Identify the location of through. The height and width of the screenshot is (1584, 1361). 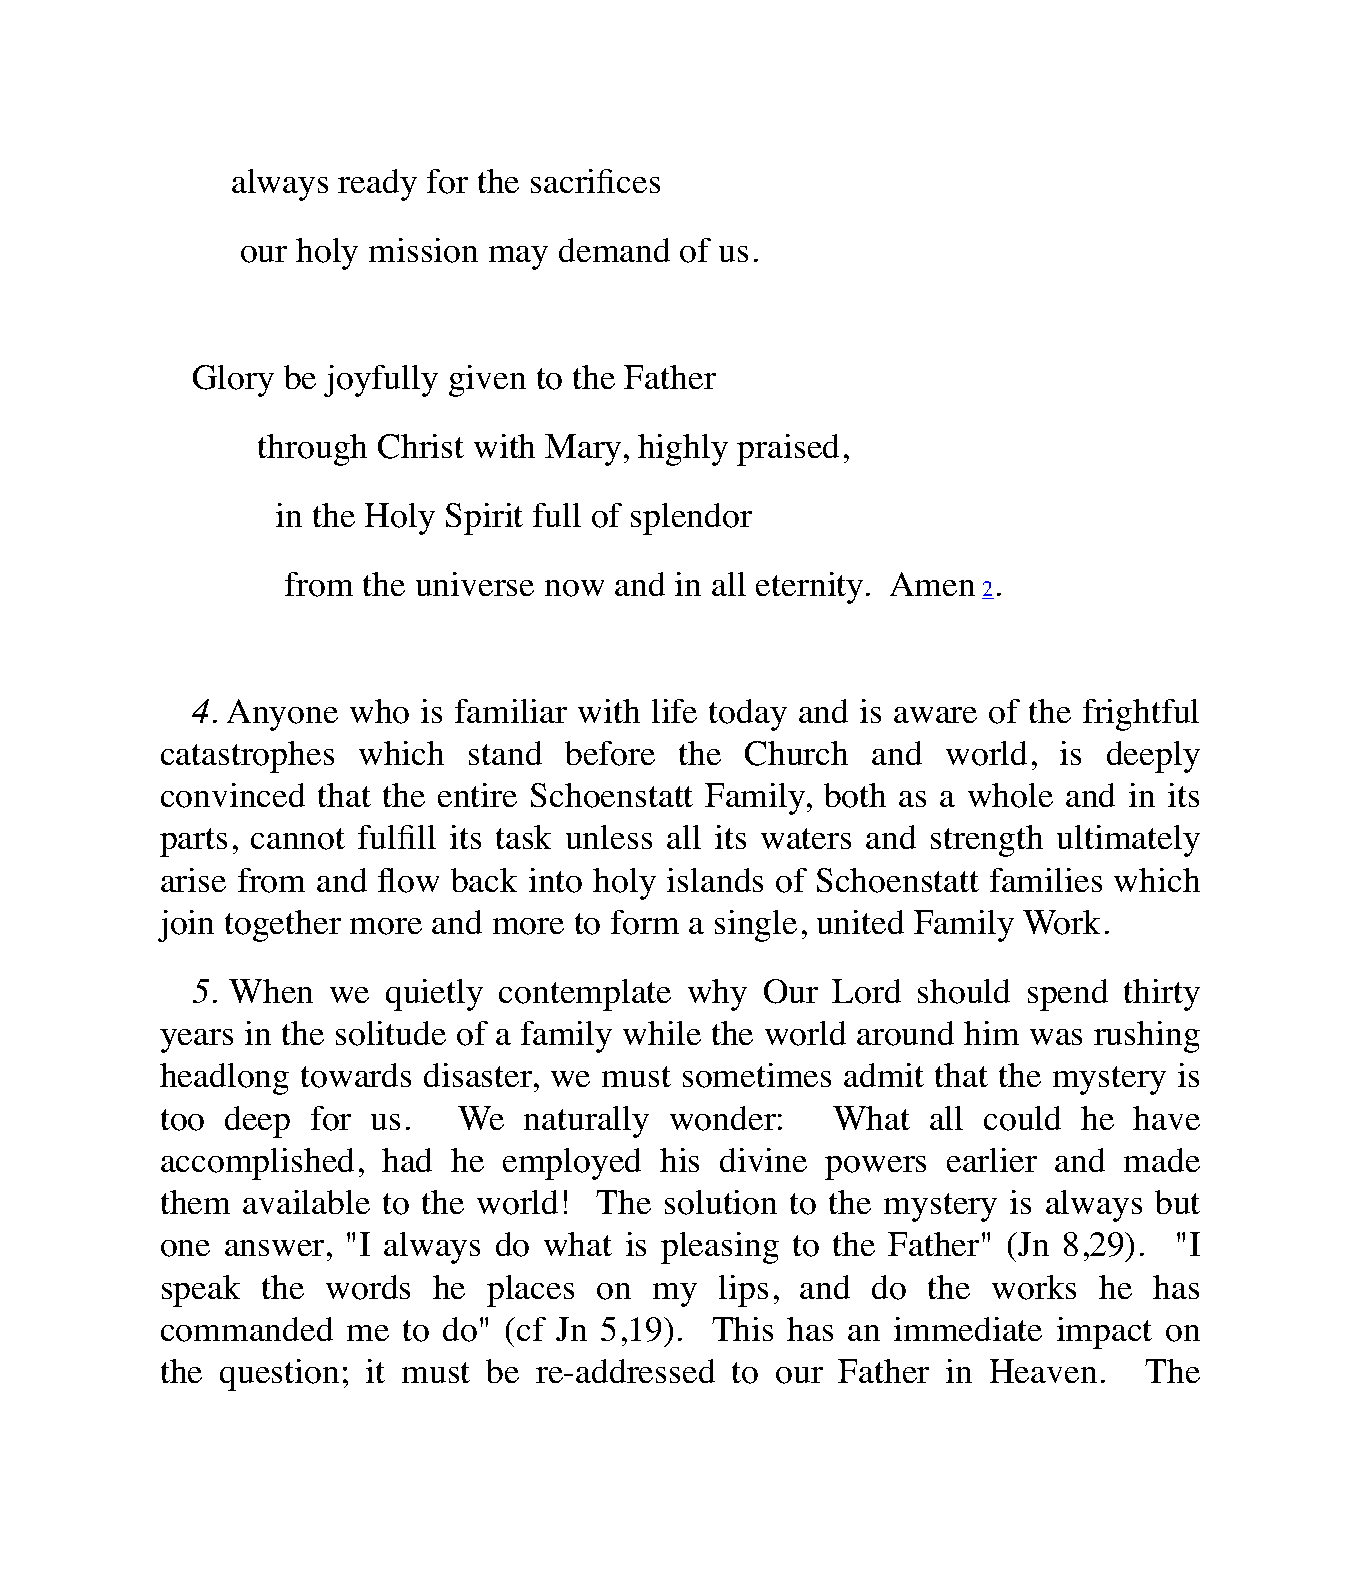
(312, 450).
